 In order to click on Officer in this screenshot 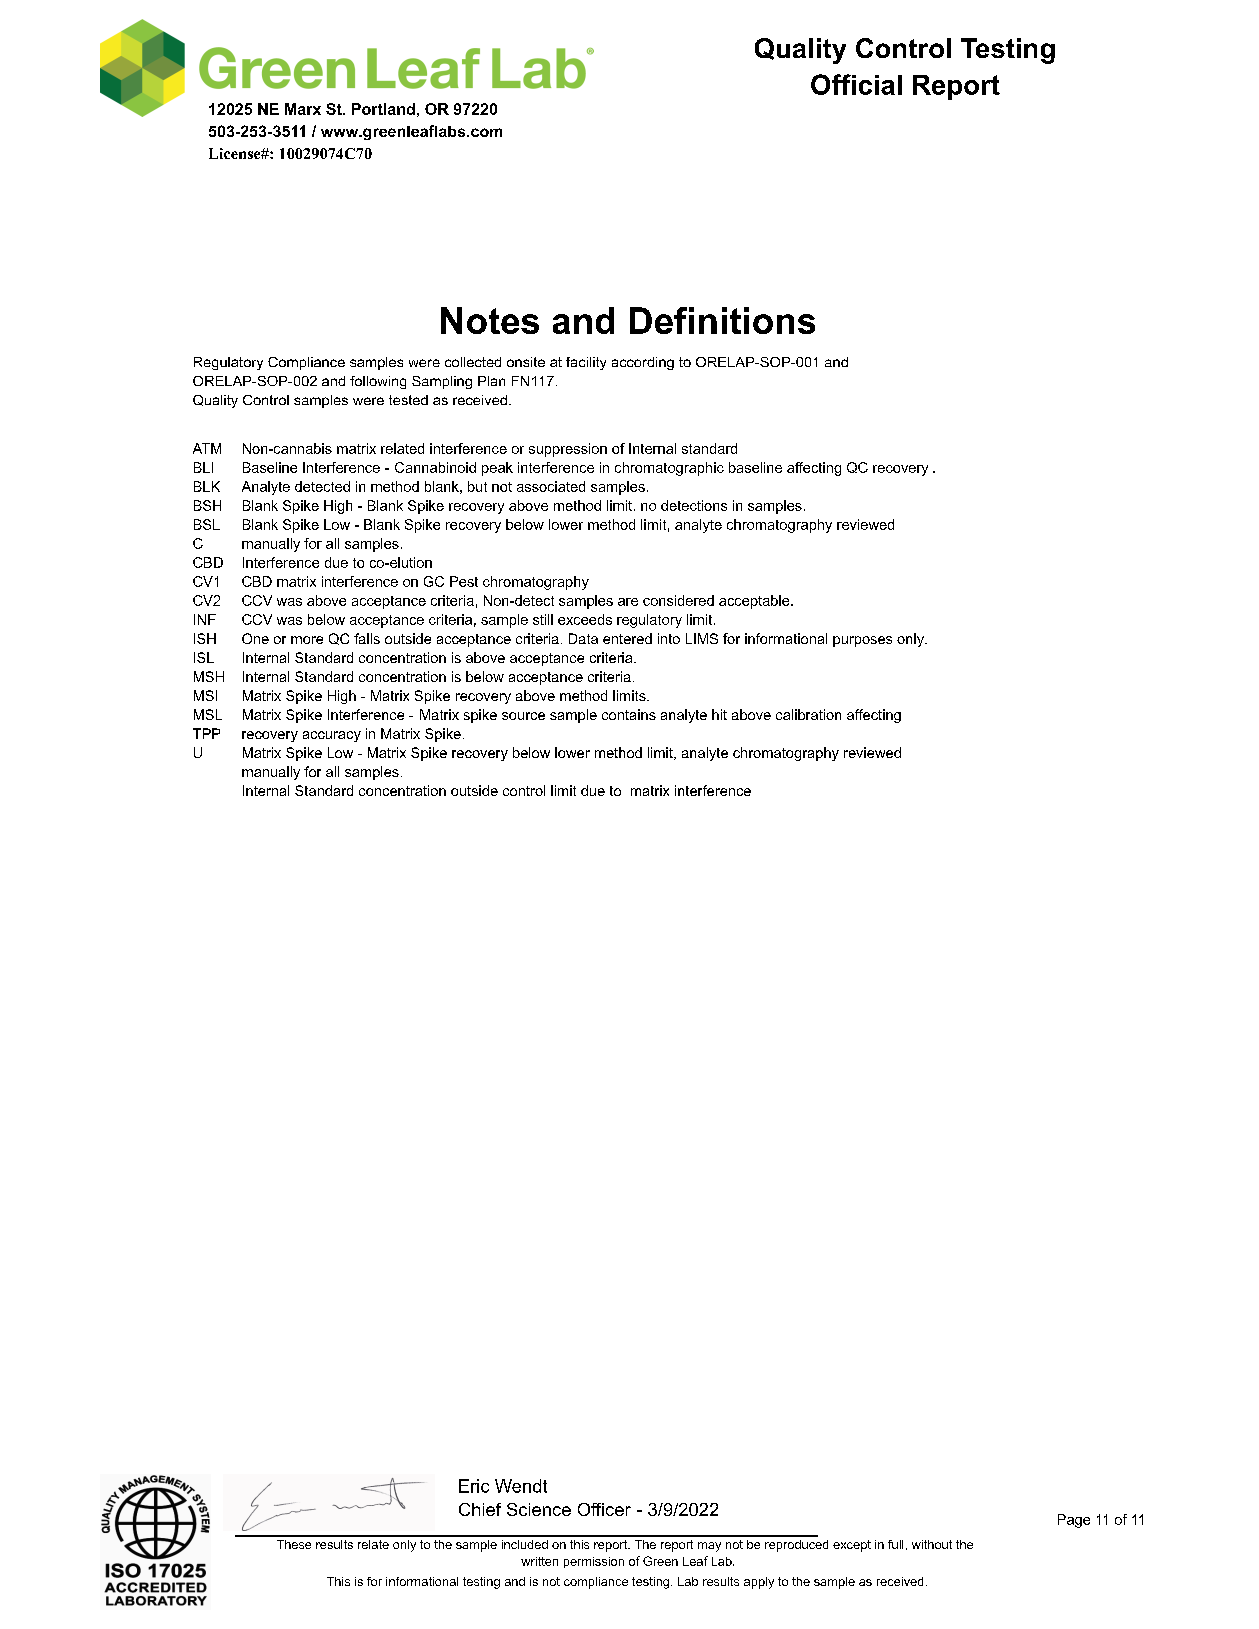, I will do `click(604, 1509)`.
